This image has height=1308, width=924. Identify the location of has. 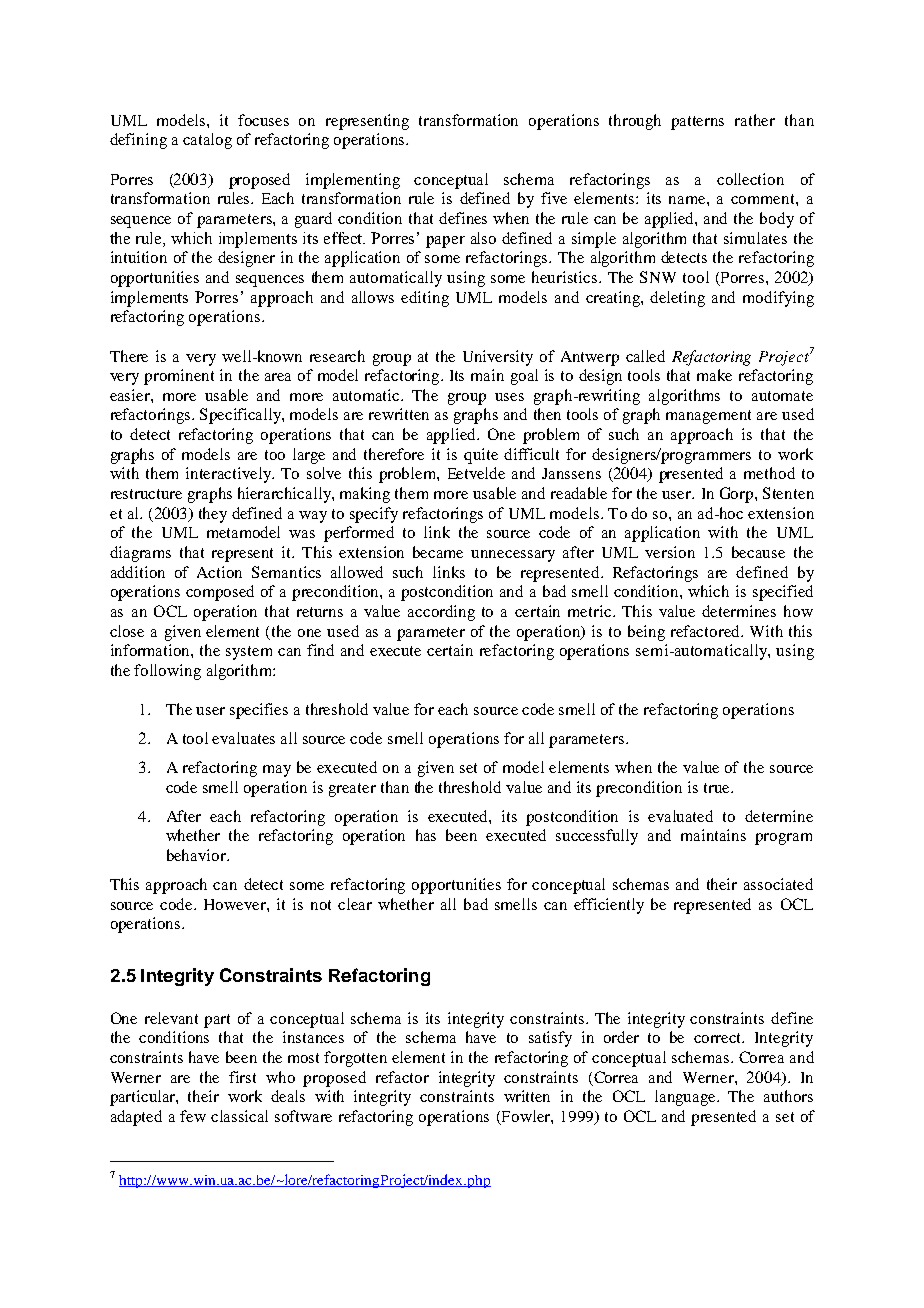
(426, 835).
